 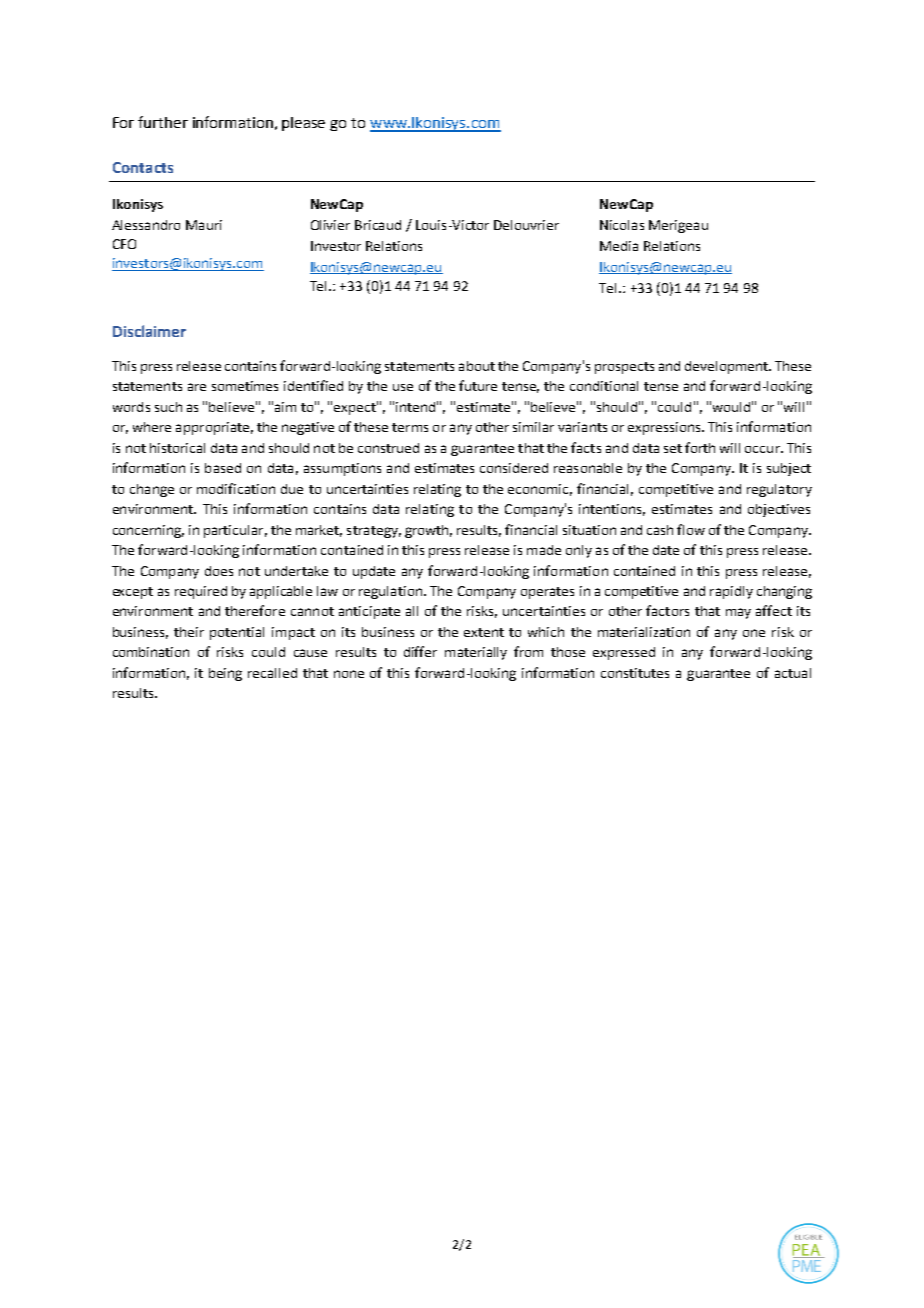 What do you see at coordinates (149, 331) in the screenshot?
I see `Disclaimer` at bounding box center [149, 331].
